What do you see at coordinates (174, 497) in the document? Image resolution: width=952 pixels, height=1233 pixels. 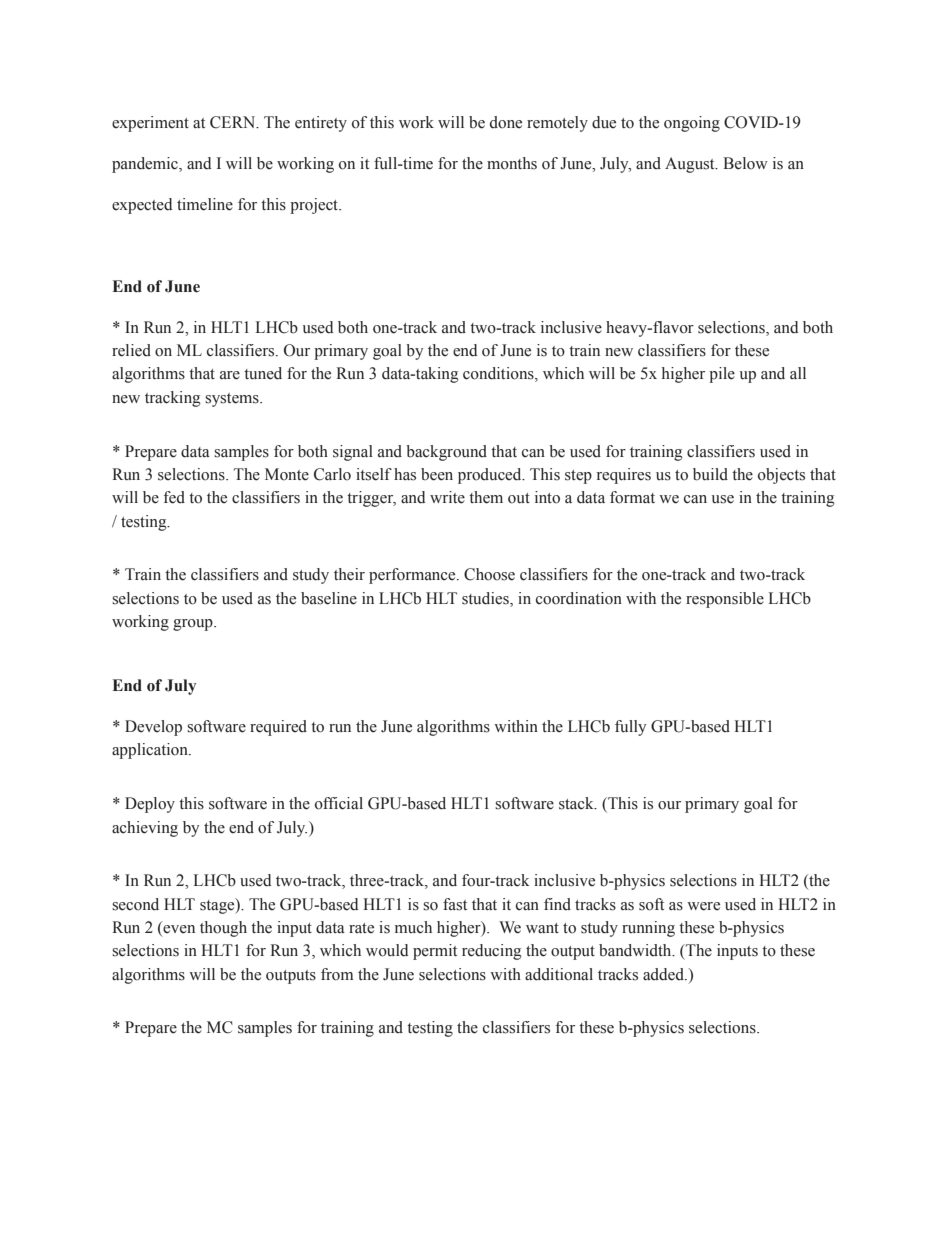 I see `fed` at bounding box center [174, 497].
